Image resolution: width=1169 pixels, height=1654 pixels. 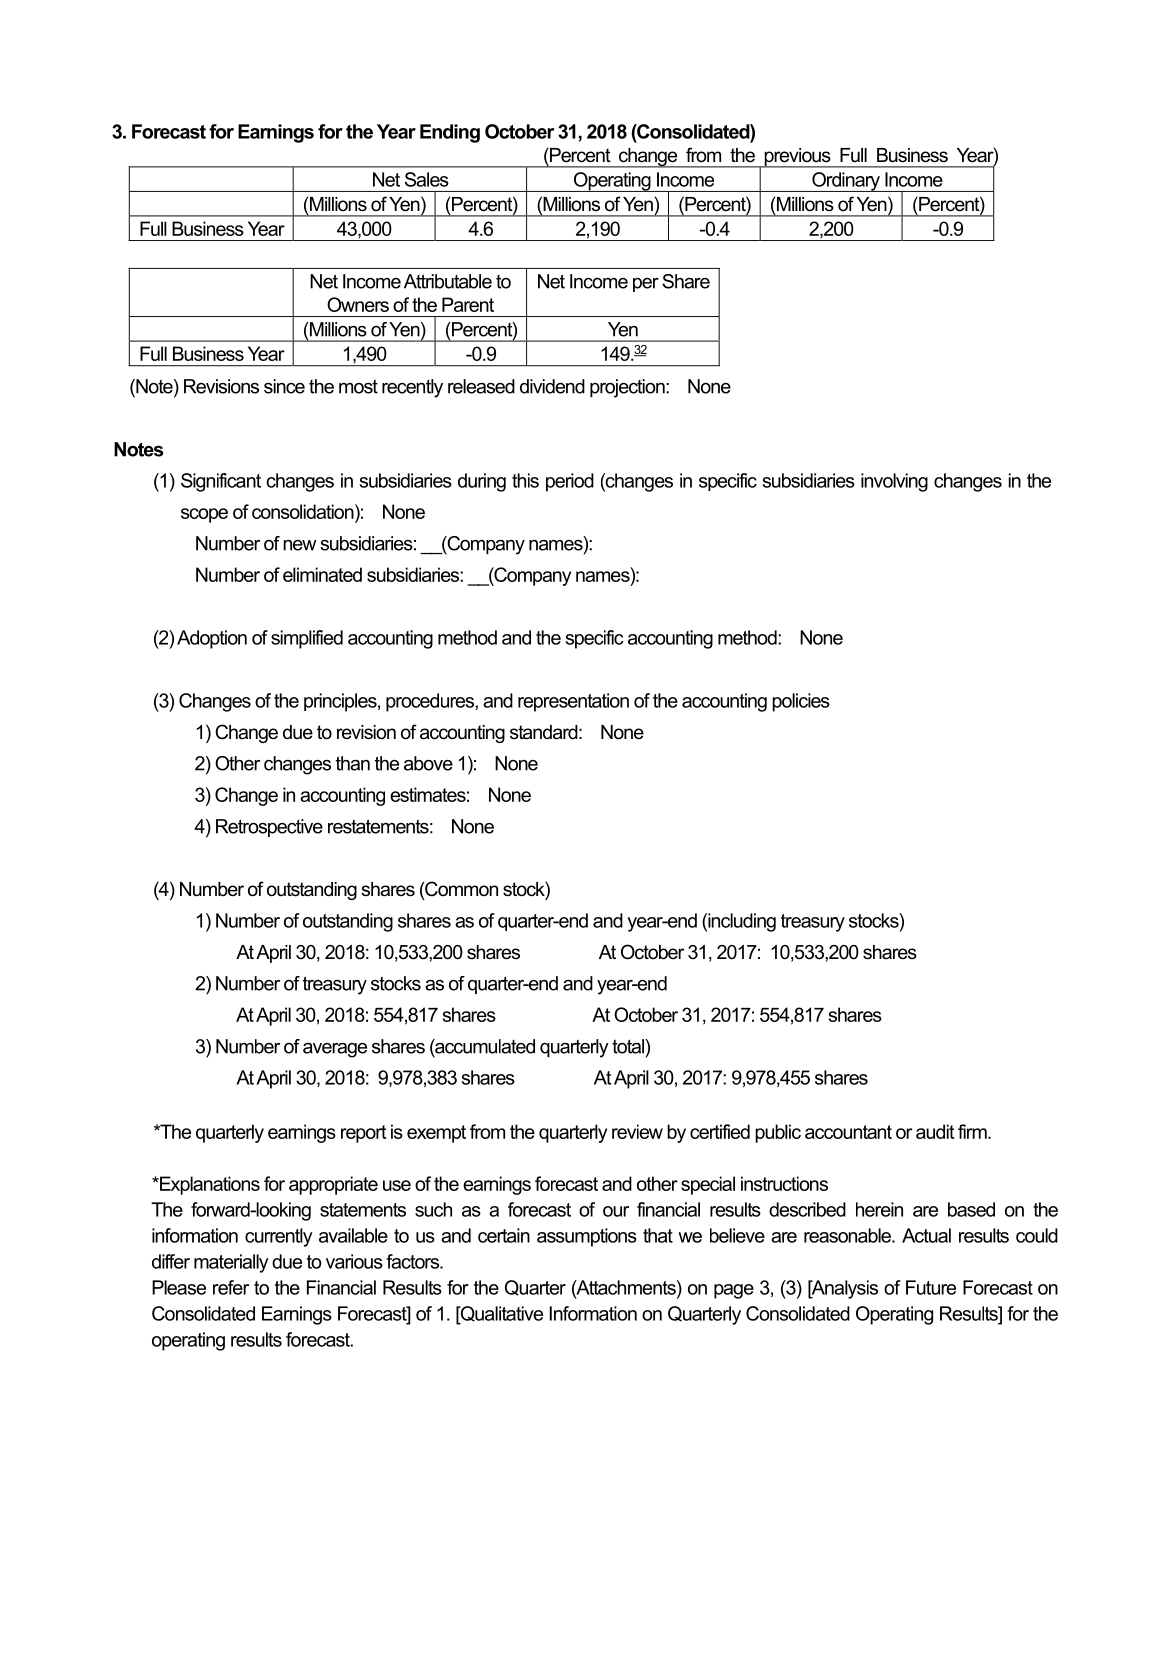 What do you see at coordinates (801, 702) in the screenshot?
I see `policies` at bounding box center [801, 702].
